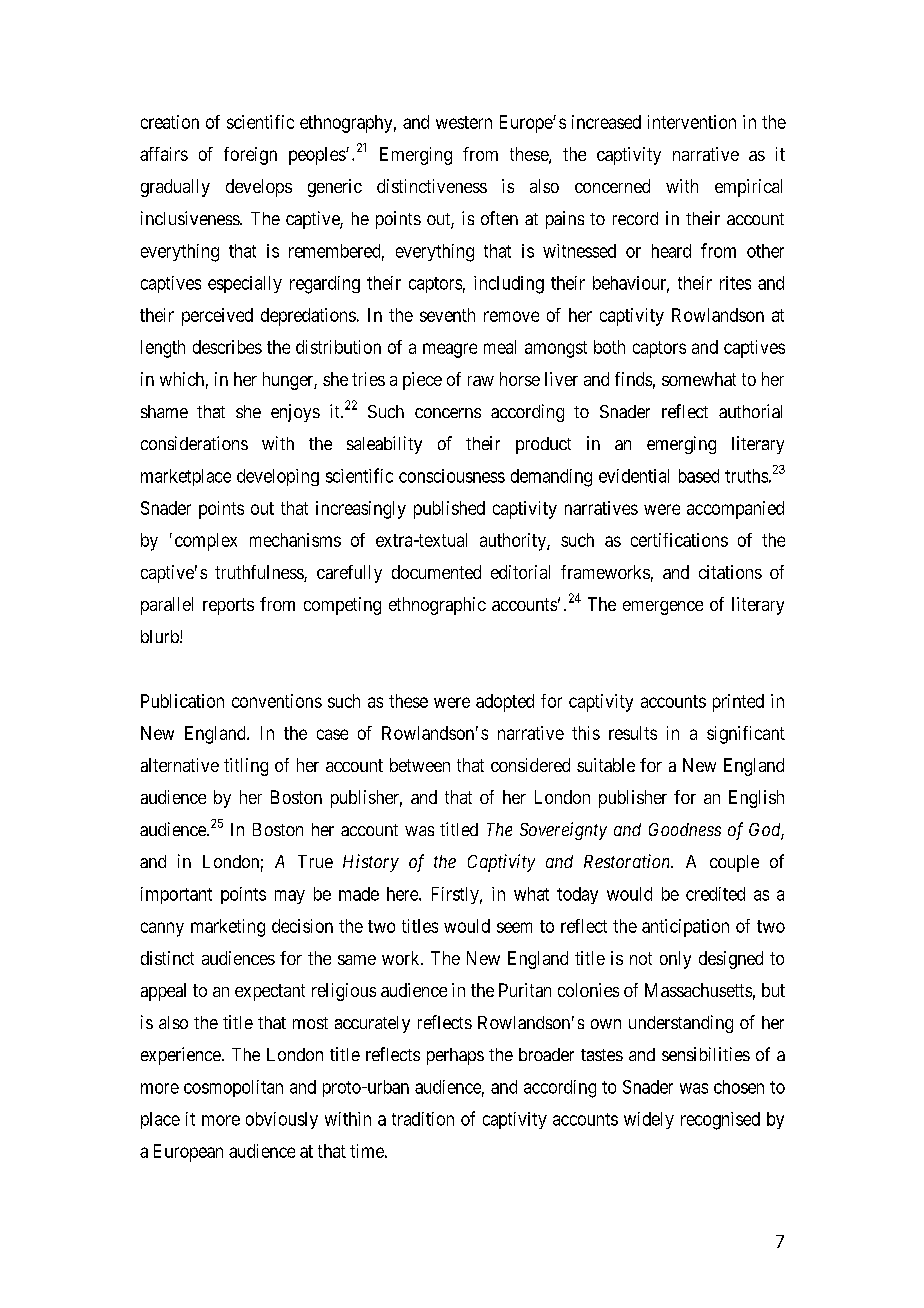 The image size is (924, 1308). I want to click on titling, so click(246, 767).
